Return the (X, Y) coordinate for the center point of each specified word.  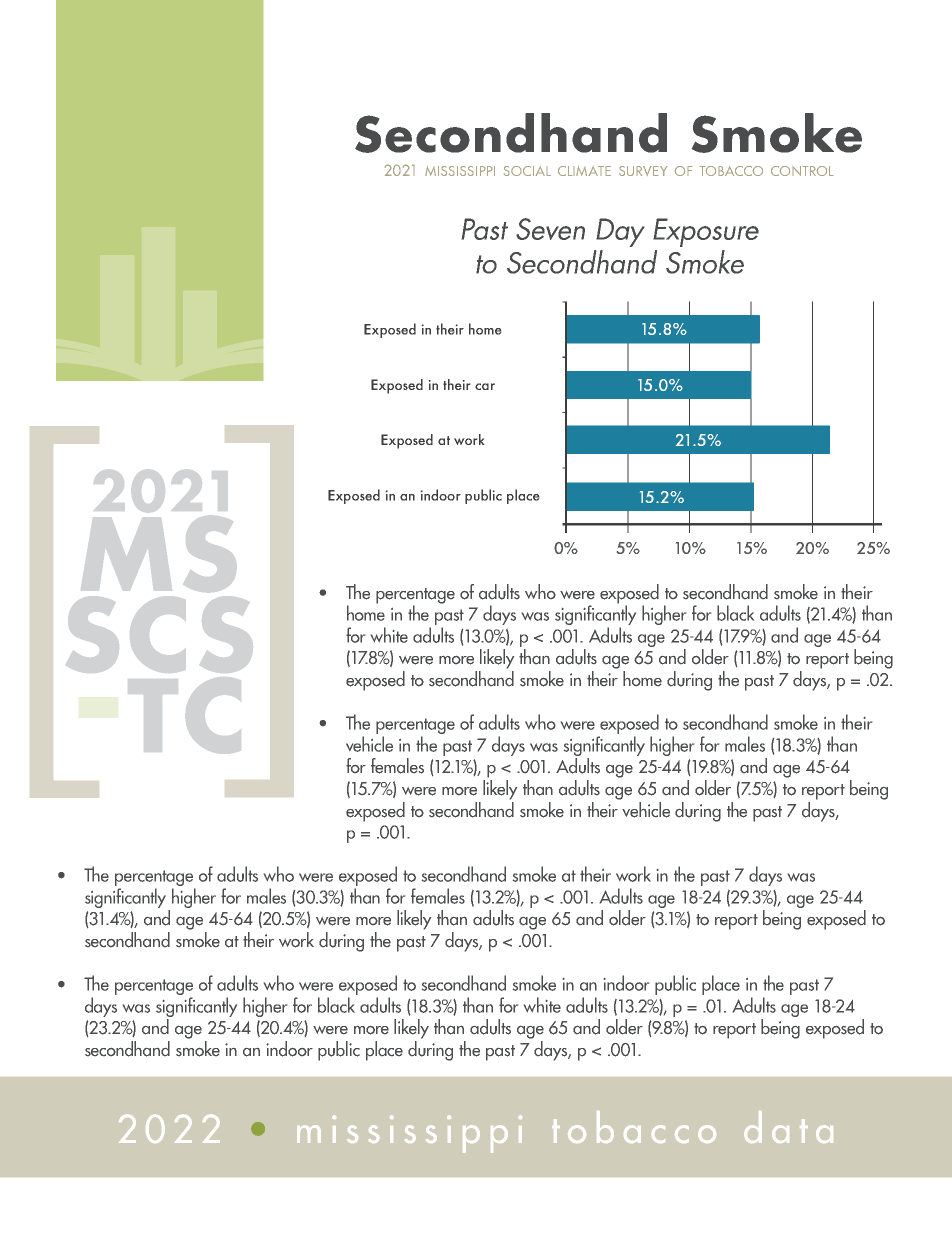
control (802, 171)
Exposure (706, 232)
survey (643, 171)
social (527, 171)
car (485, 386)
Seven (550, 229)
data (788, 1127)
